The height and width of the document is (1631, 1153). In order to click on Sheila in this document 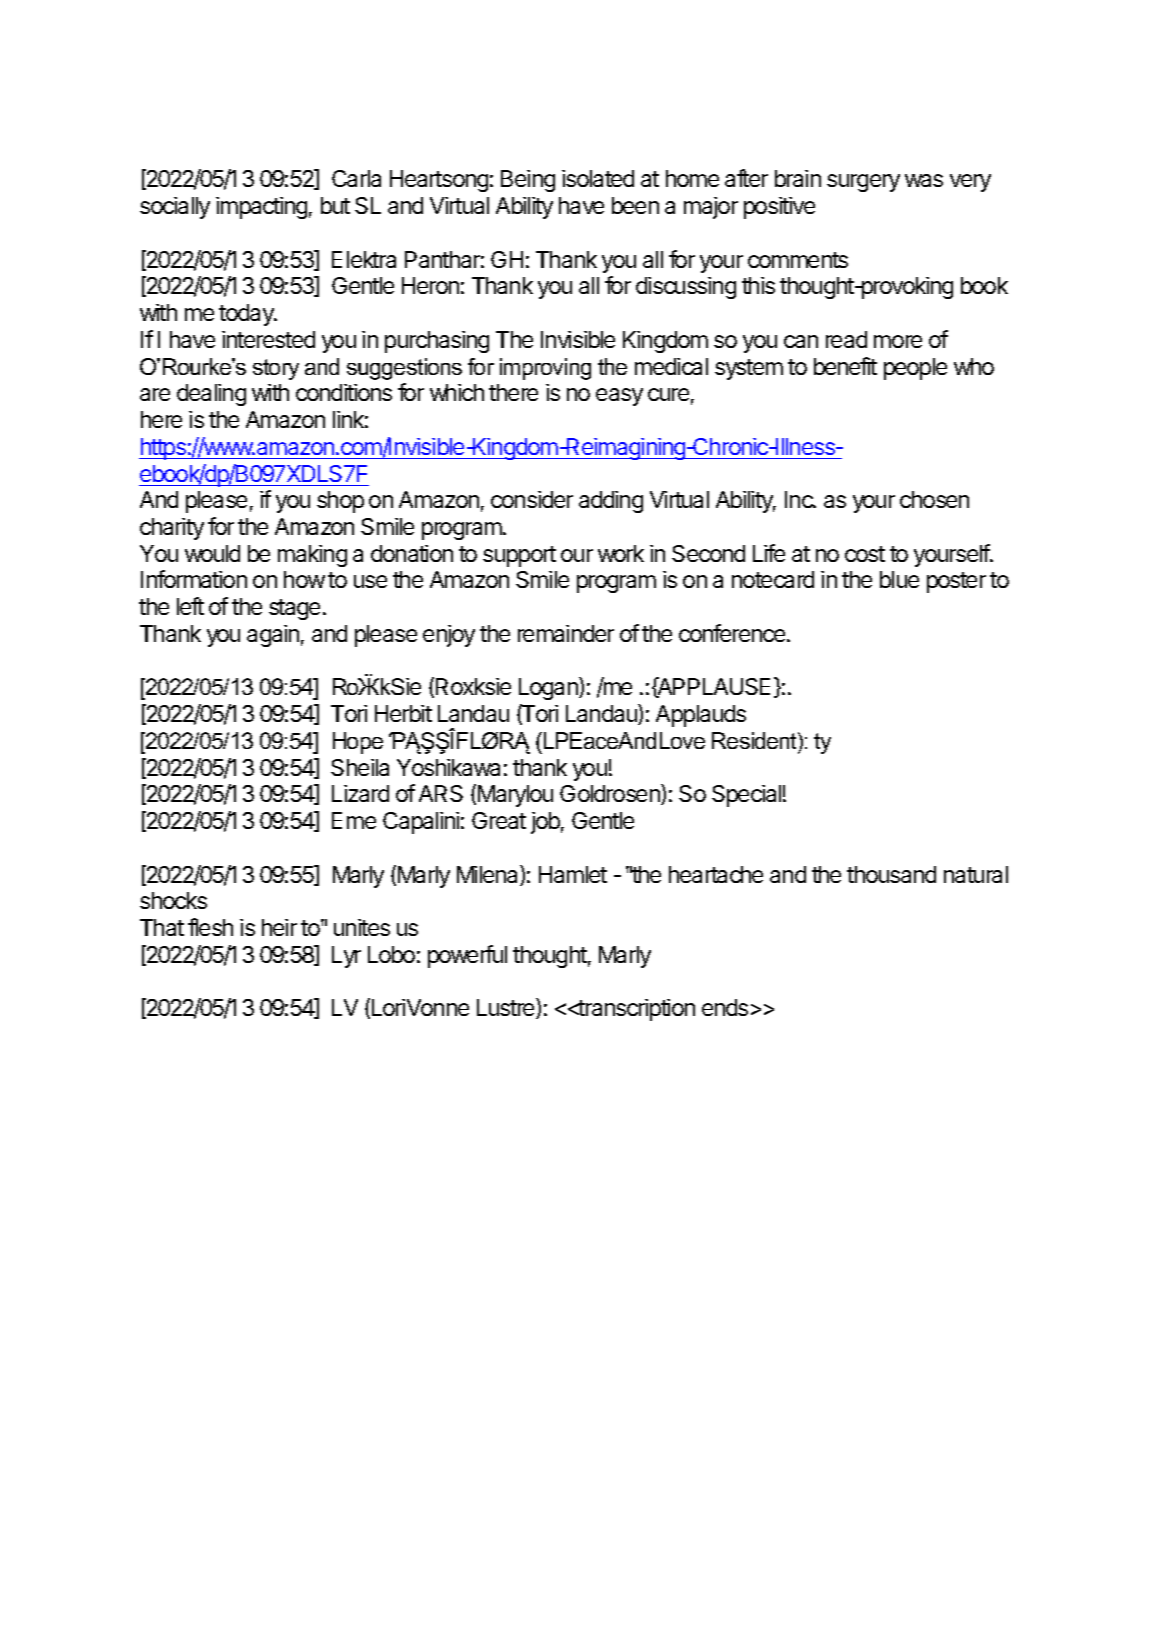, I will do `click(360, 767)`.
